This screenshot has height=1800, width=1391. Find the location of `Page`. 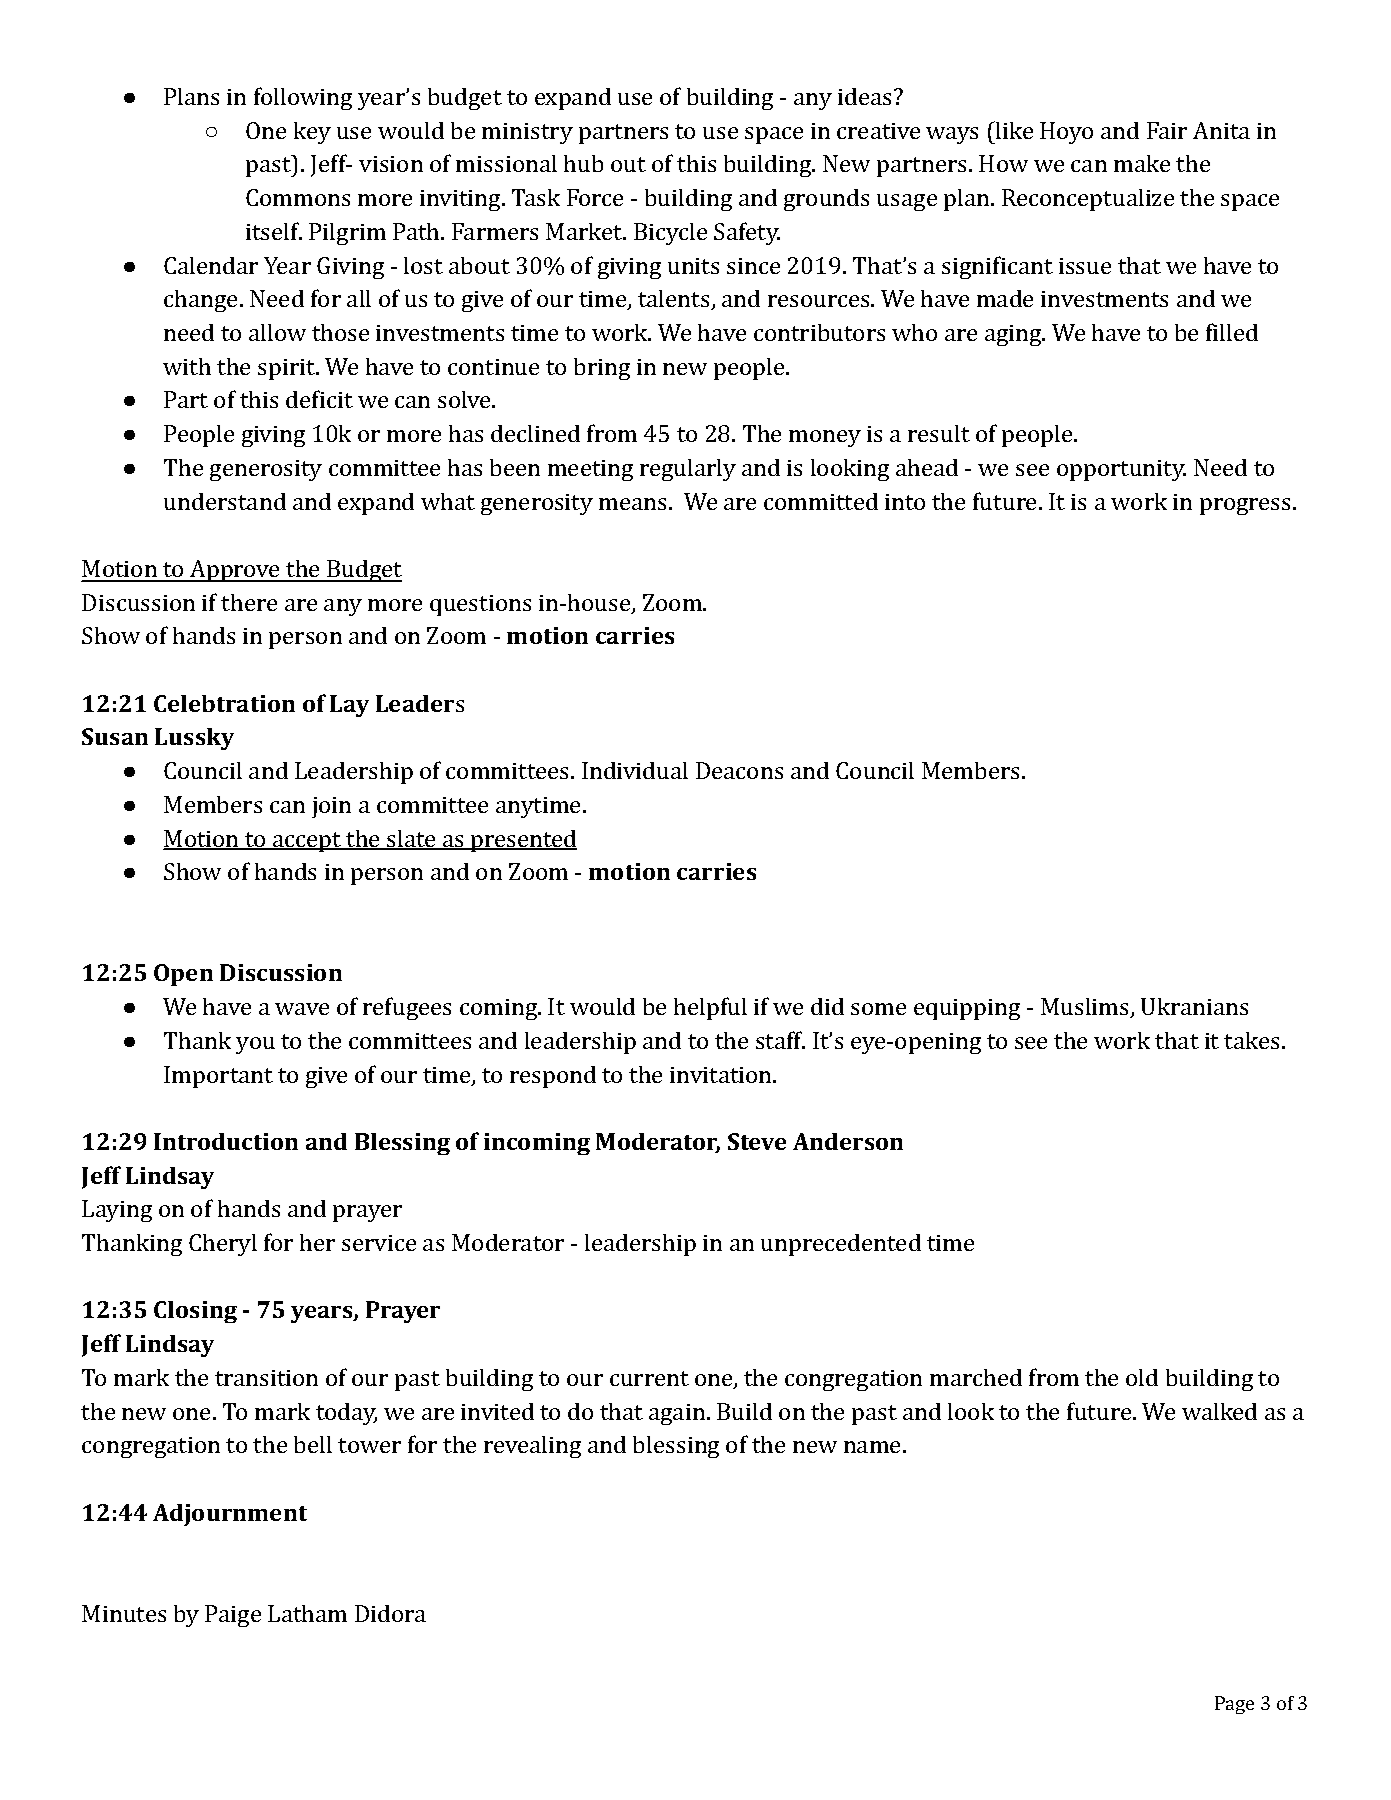

Page is located at coordinates (1234, 1705).
